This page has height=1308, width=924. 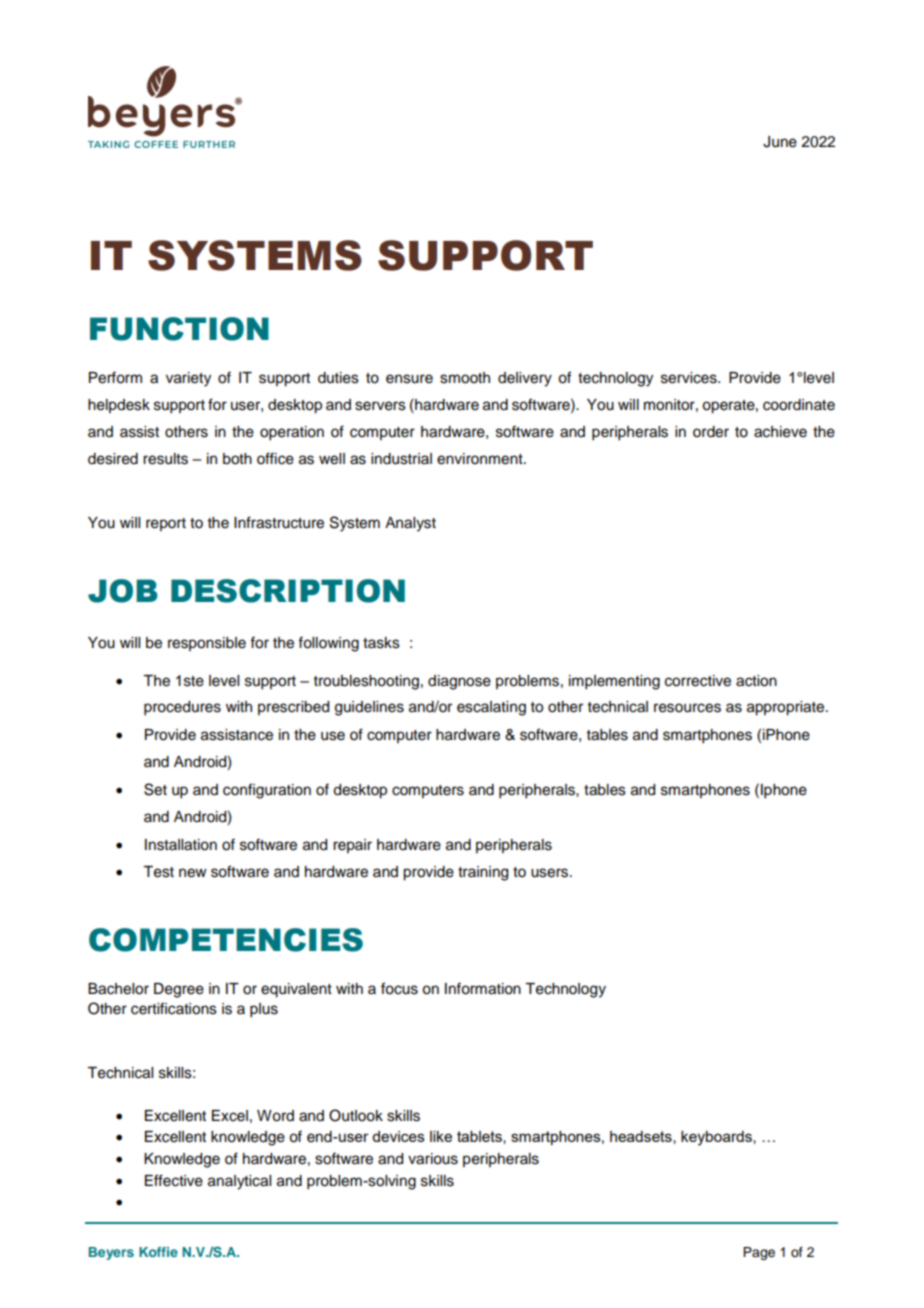 What do you see at coordinates (179, 329) in the page?
I see `FUNCTION` at bounding box center [179, 329].
